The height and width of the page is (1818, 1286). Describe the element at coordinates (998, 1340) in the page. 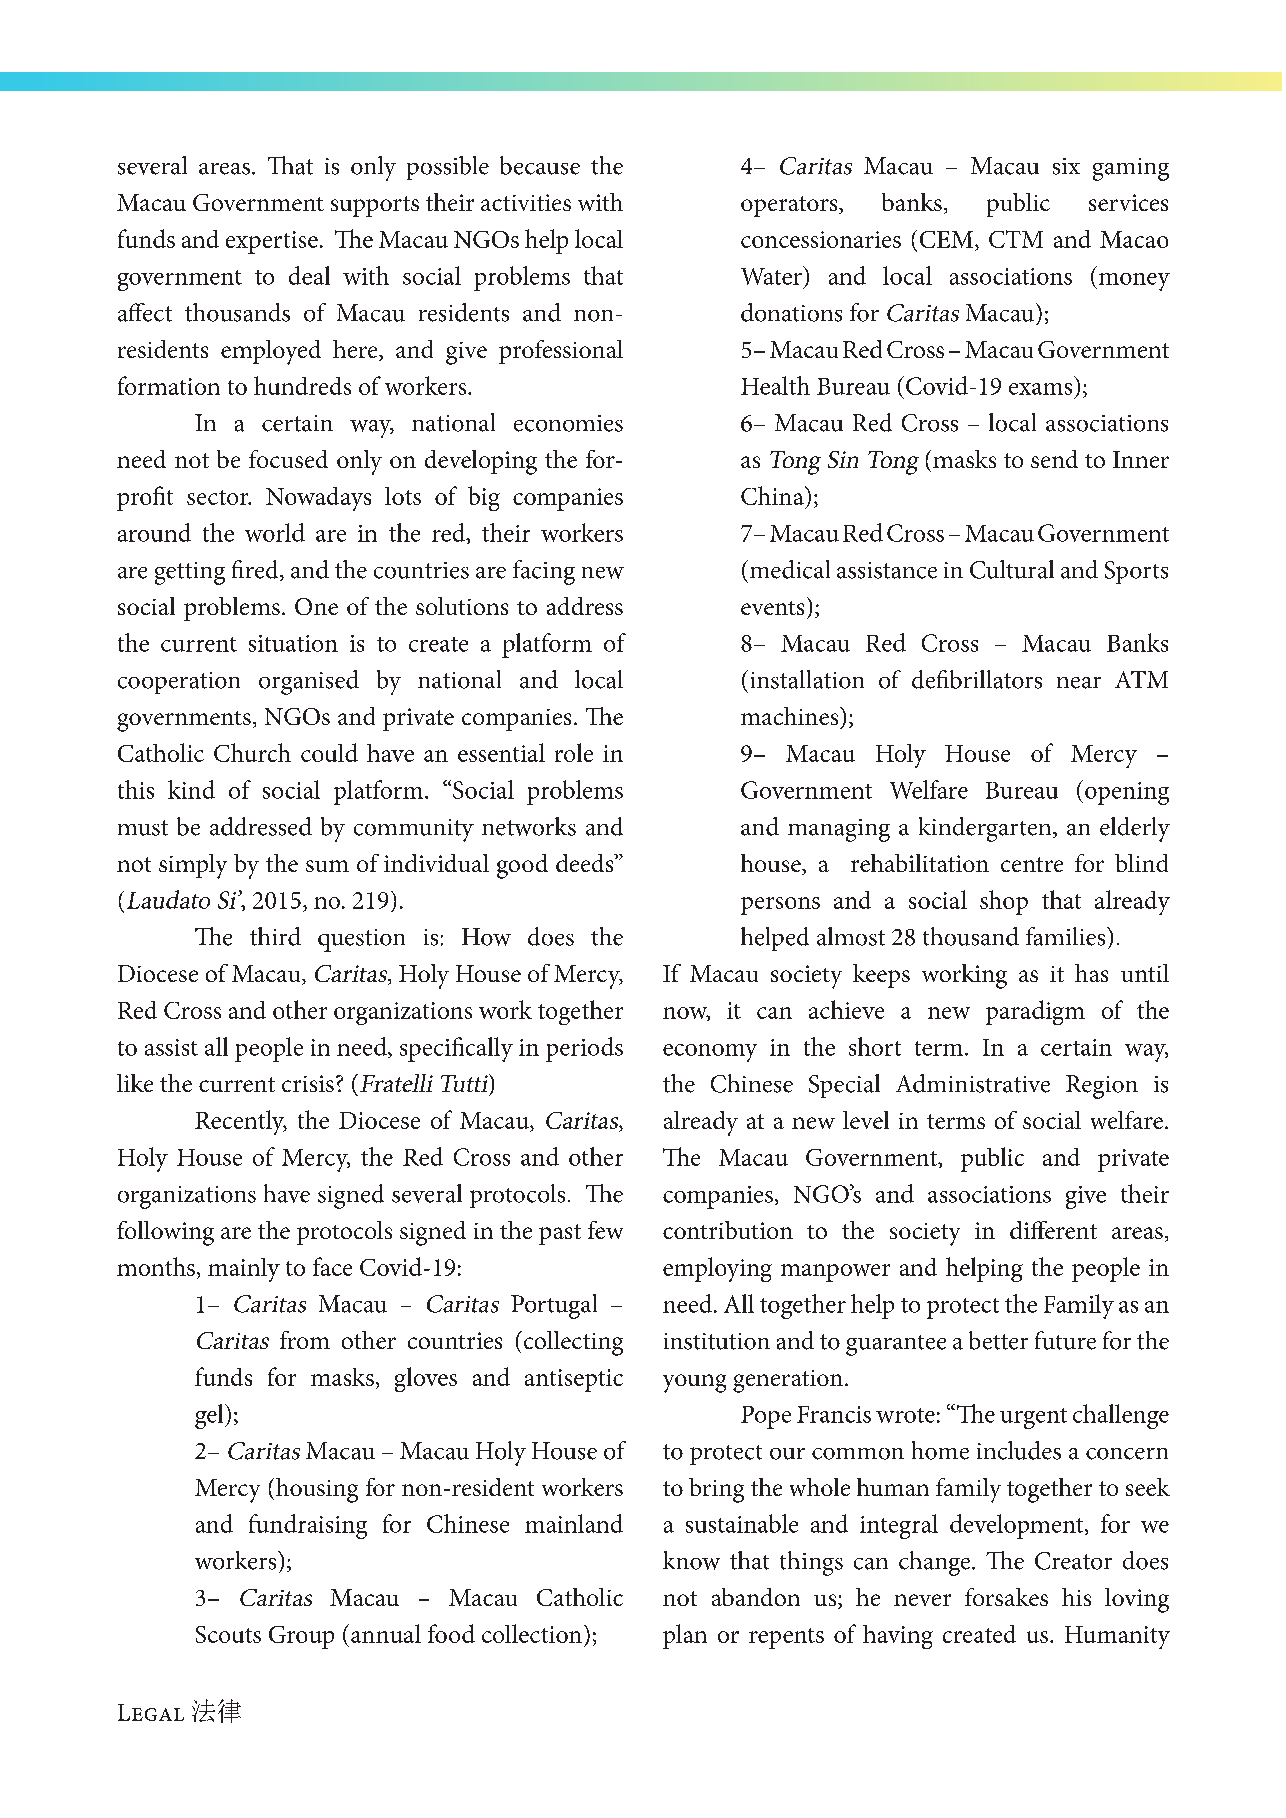

I see `better` at that location.
